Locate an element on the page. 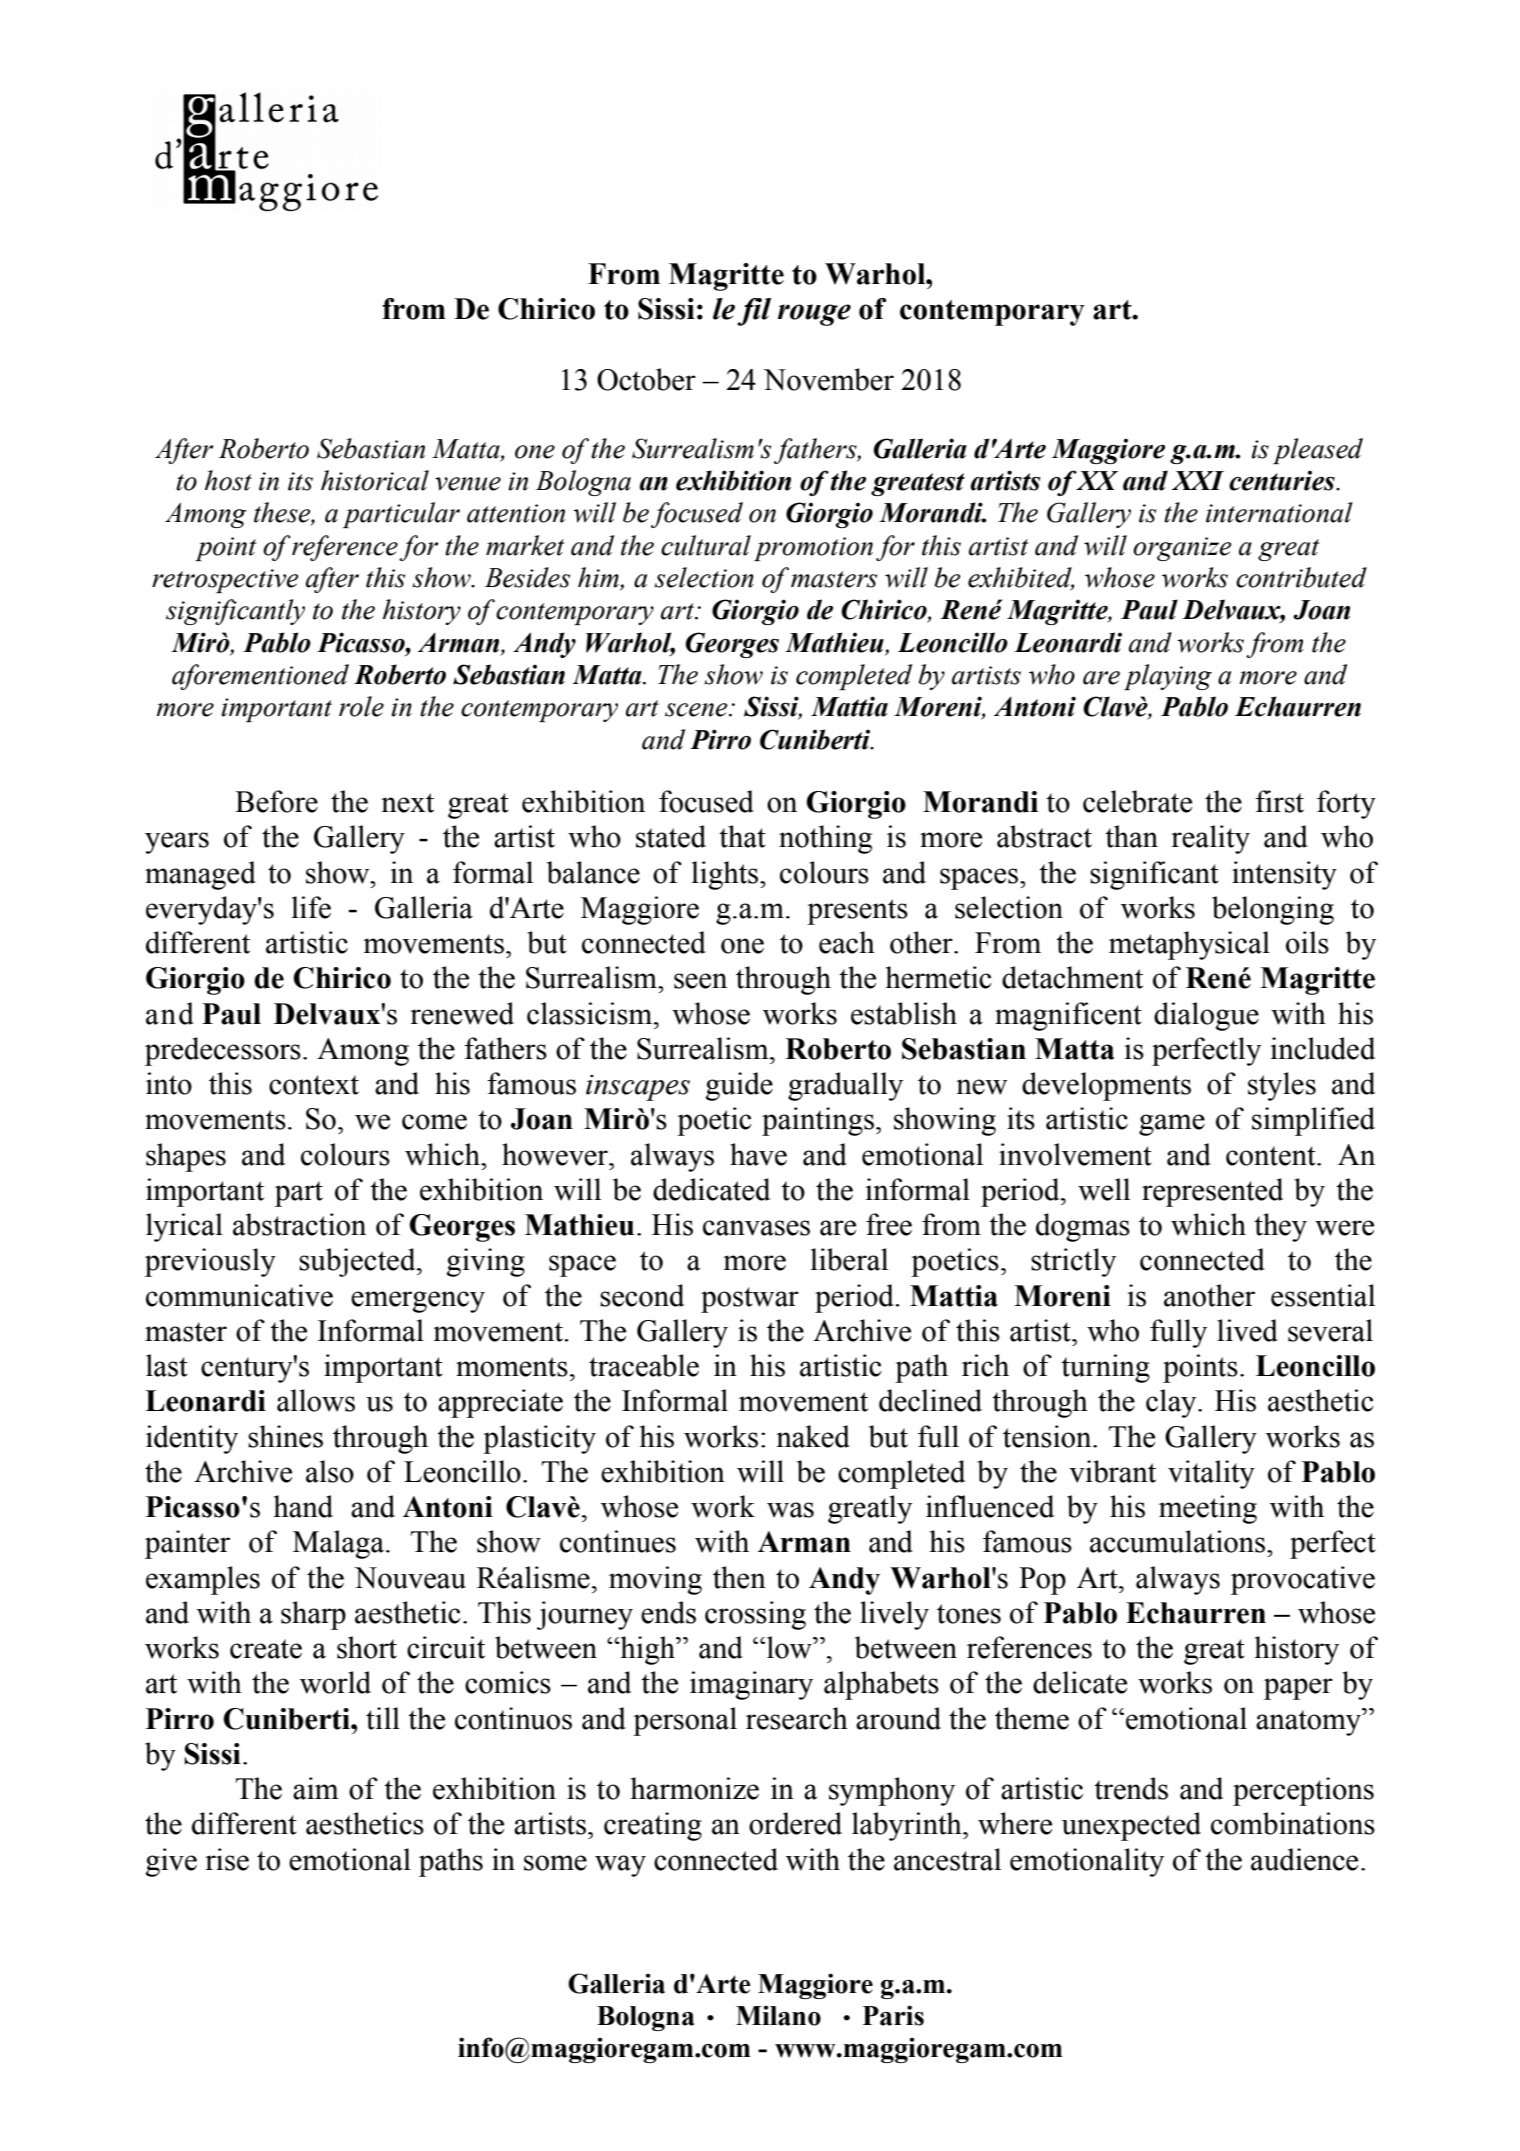  fil is located at coordinates (754, 312).
